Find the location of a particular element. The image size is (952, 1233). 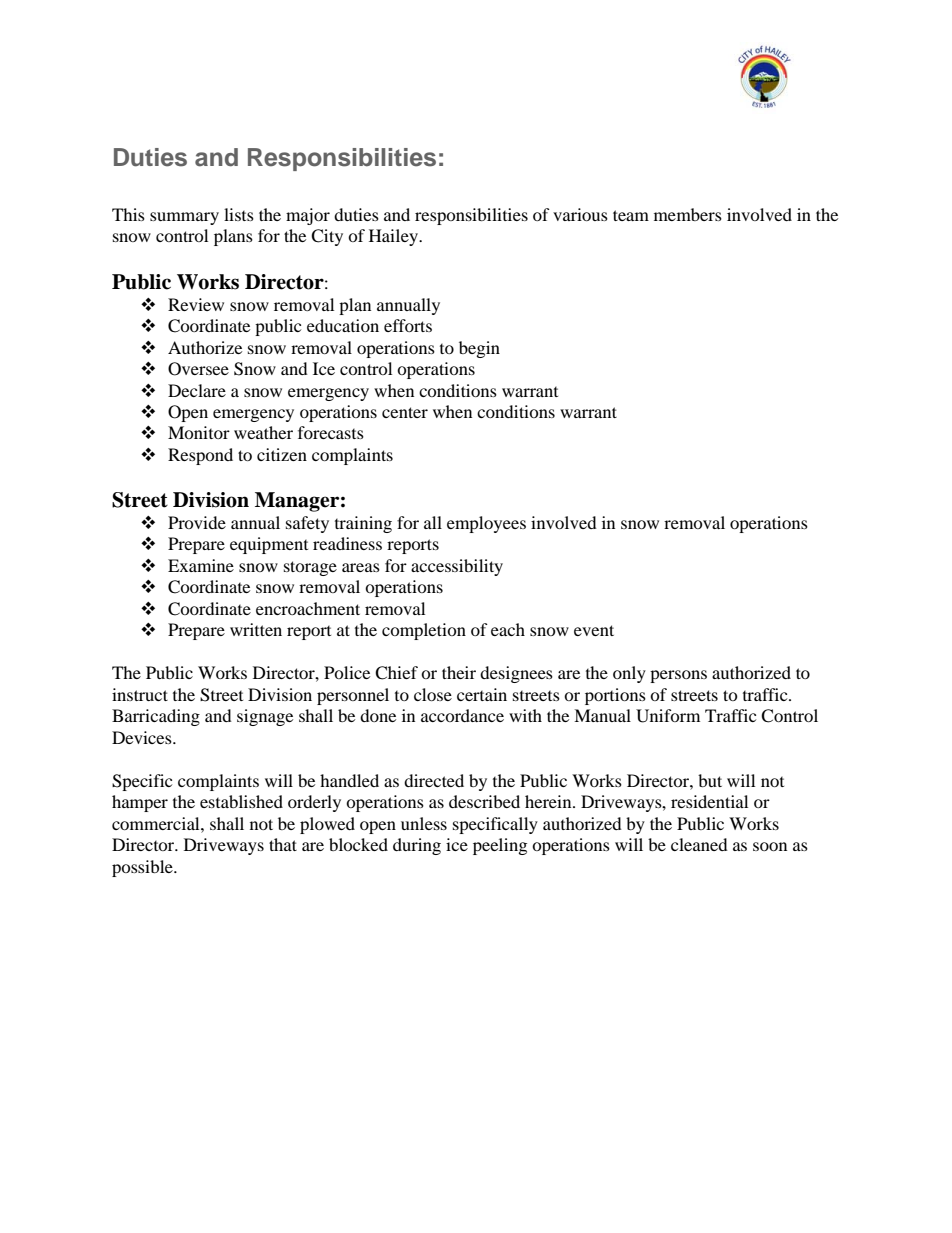

Declare is located at coordinates (197, 390).
